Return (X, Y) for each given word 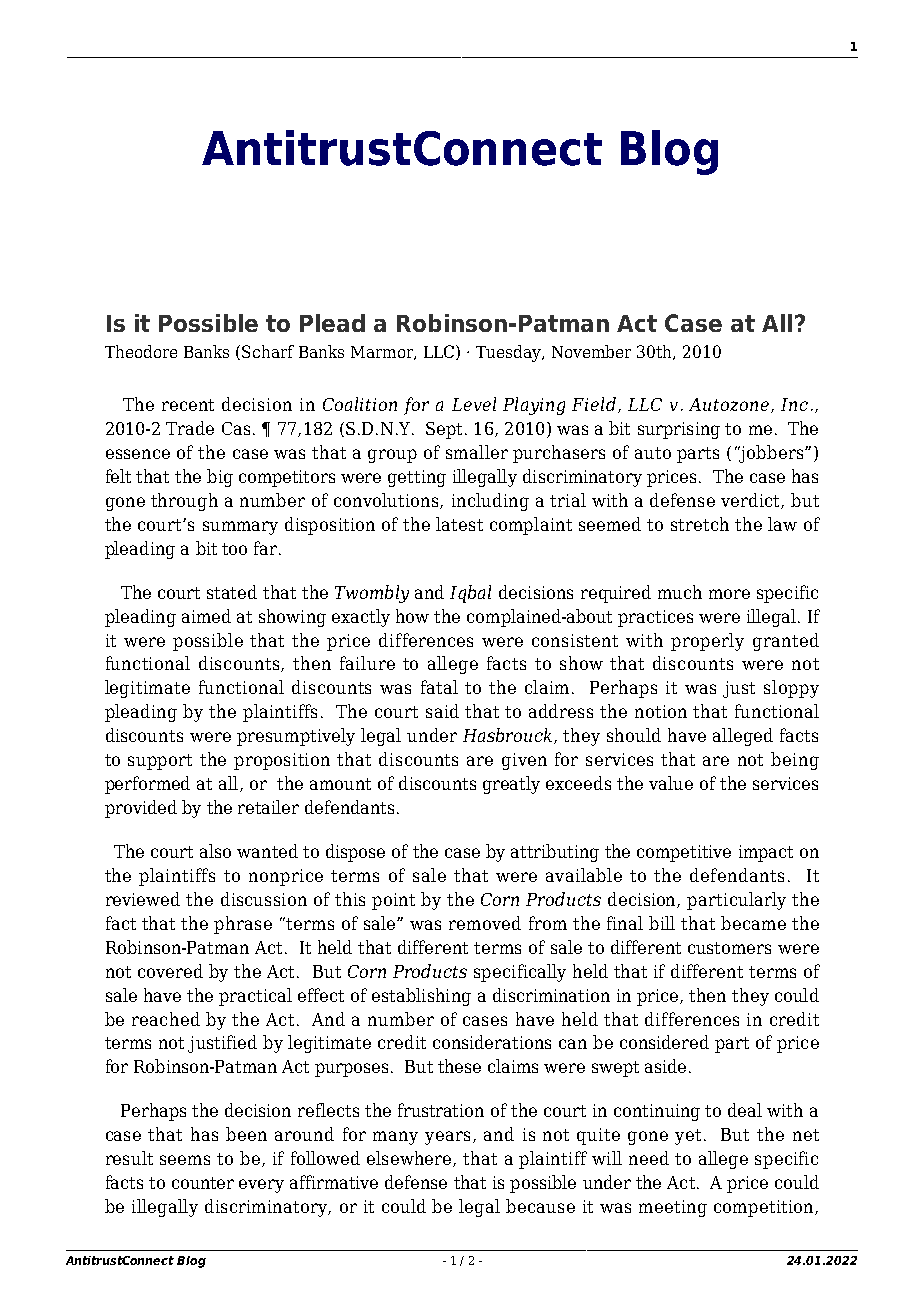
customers (729, 948)
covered (170, 971)
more (729, 594)
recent (188, 405)
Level (474, 404)
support (160, 762)
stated (232, 592)
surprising (679, 430)
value (671, 783)
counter (203, 1183)
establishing (421, 997)
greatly (511, 785)
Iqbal (470, 594)
